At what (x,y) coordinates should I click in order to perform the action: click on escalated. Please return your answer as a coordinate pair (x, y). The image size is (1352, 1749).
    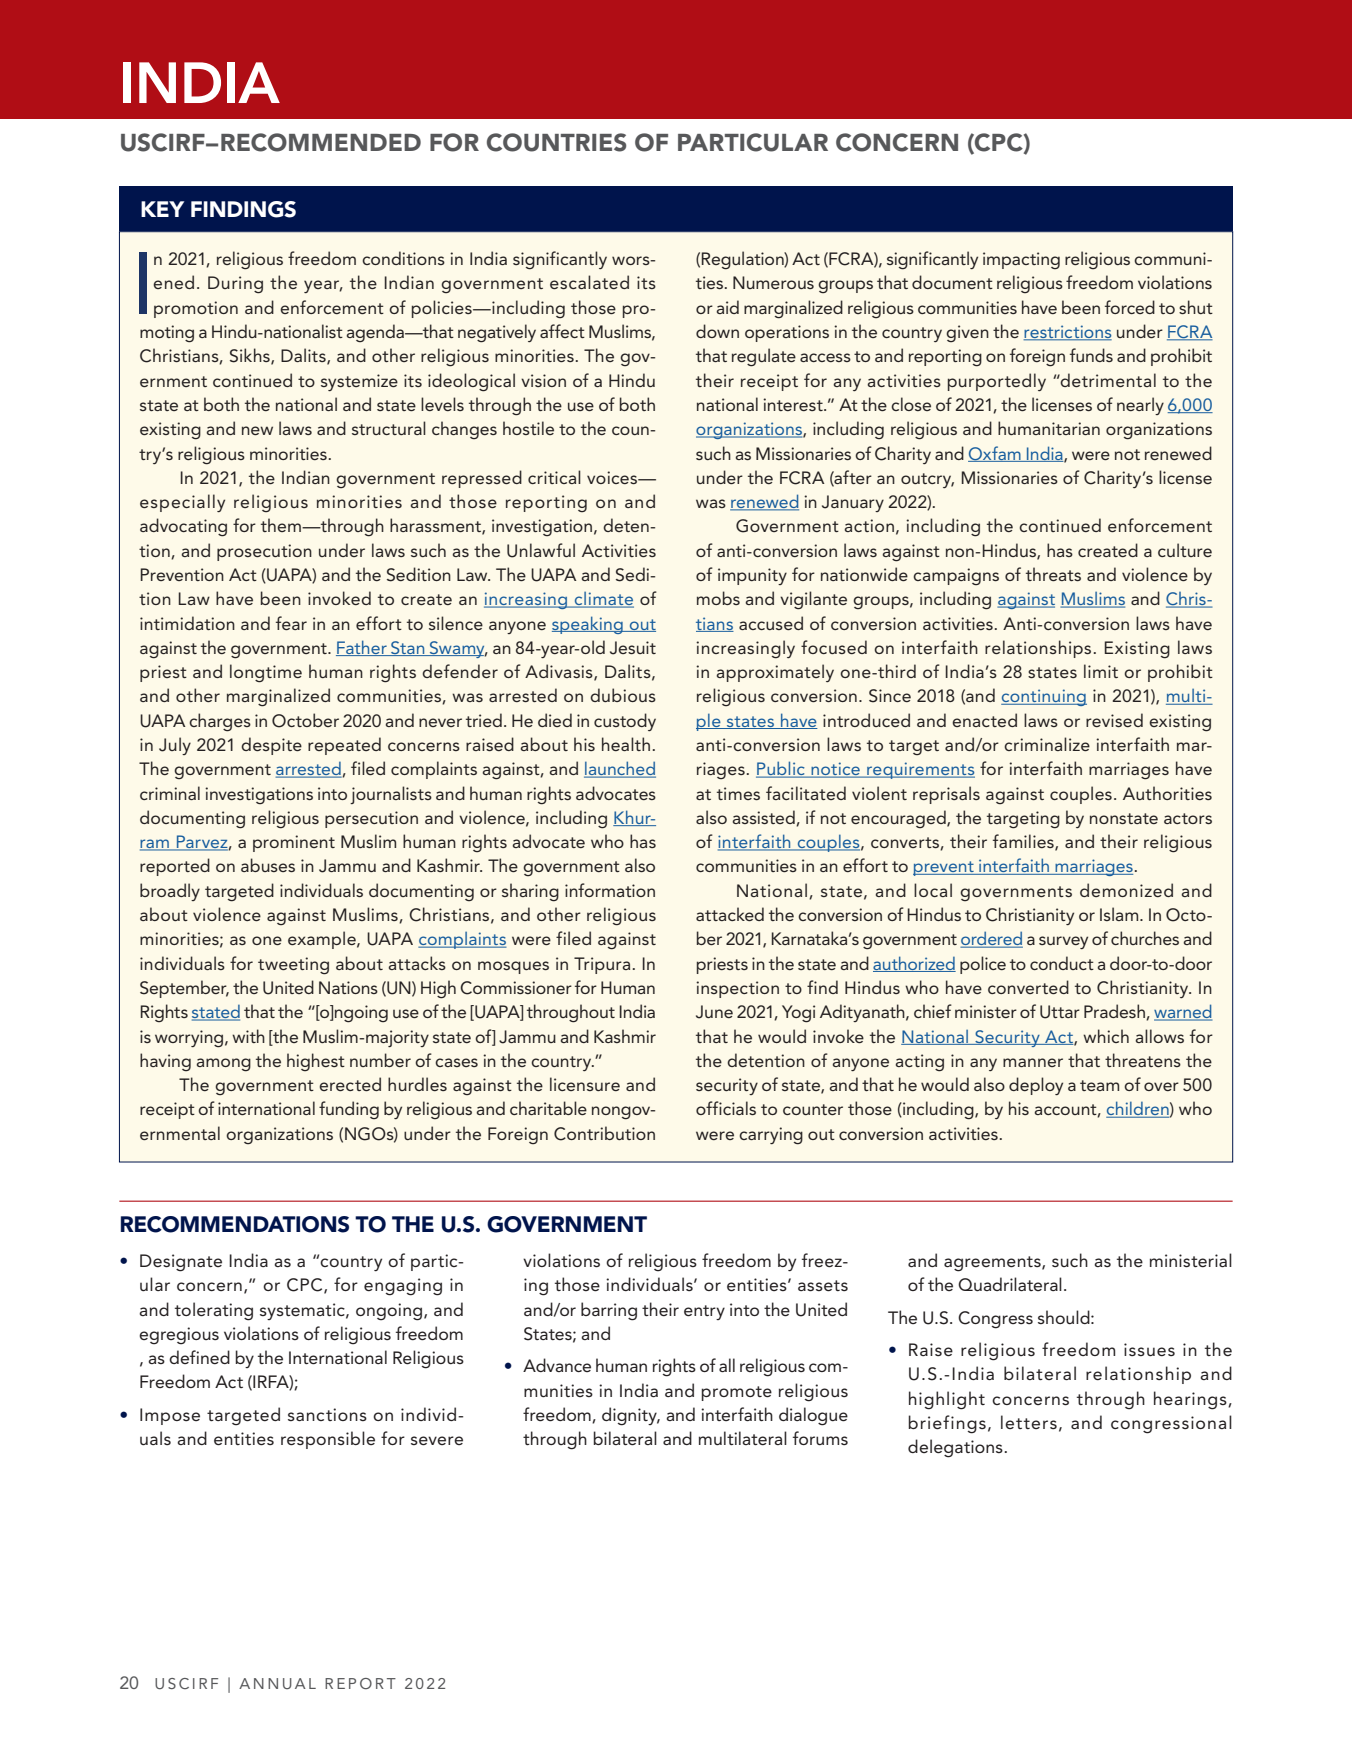
    Looking at the image, I should click on (589, 282).
